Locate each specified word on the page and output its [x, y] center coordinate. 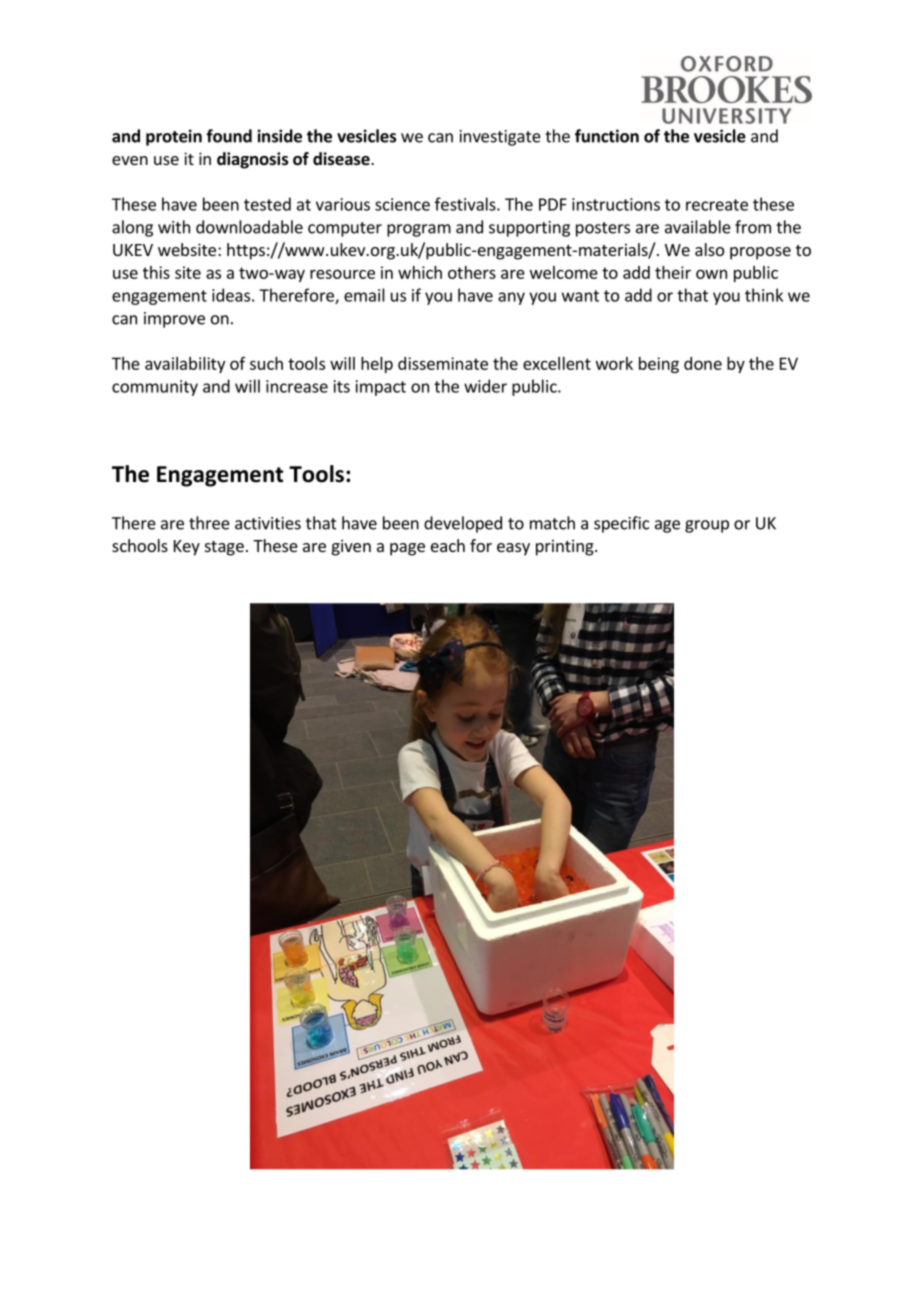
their [673, 272]
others [472, 272]
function [607, 136]
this [156, 272]
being [659, 365]
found [229, 136]
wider [485, 386]
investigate [500, 138]
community [155, 388]
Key [187, 548]
